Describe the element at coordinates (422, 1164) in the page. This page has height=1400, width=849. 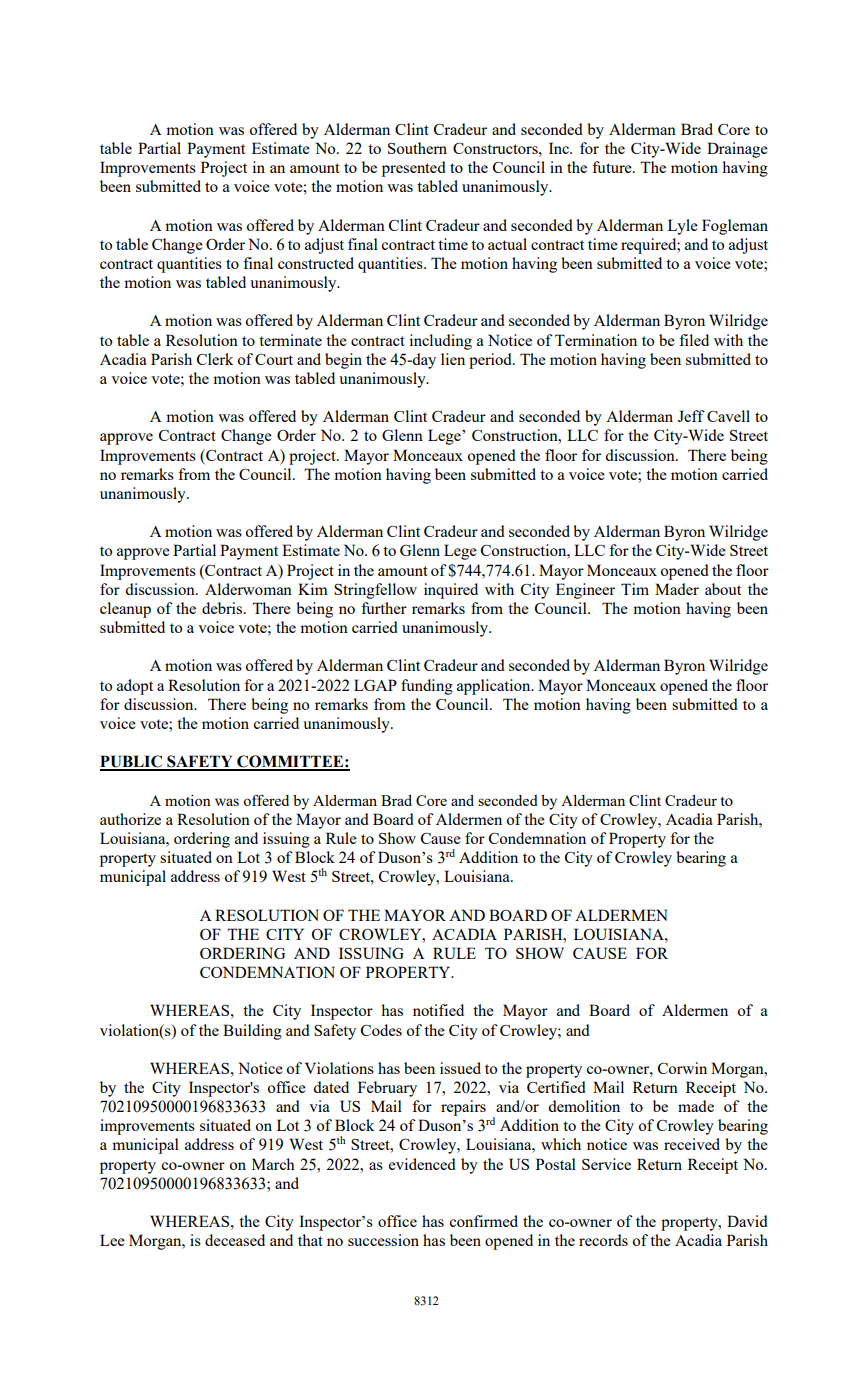
I see `evidenced` at that location.
